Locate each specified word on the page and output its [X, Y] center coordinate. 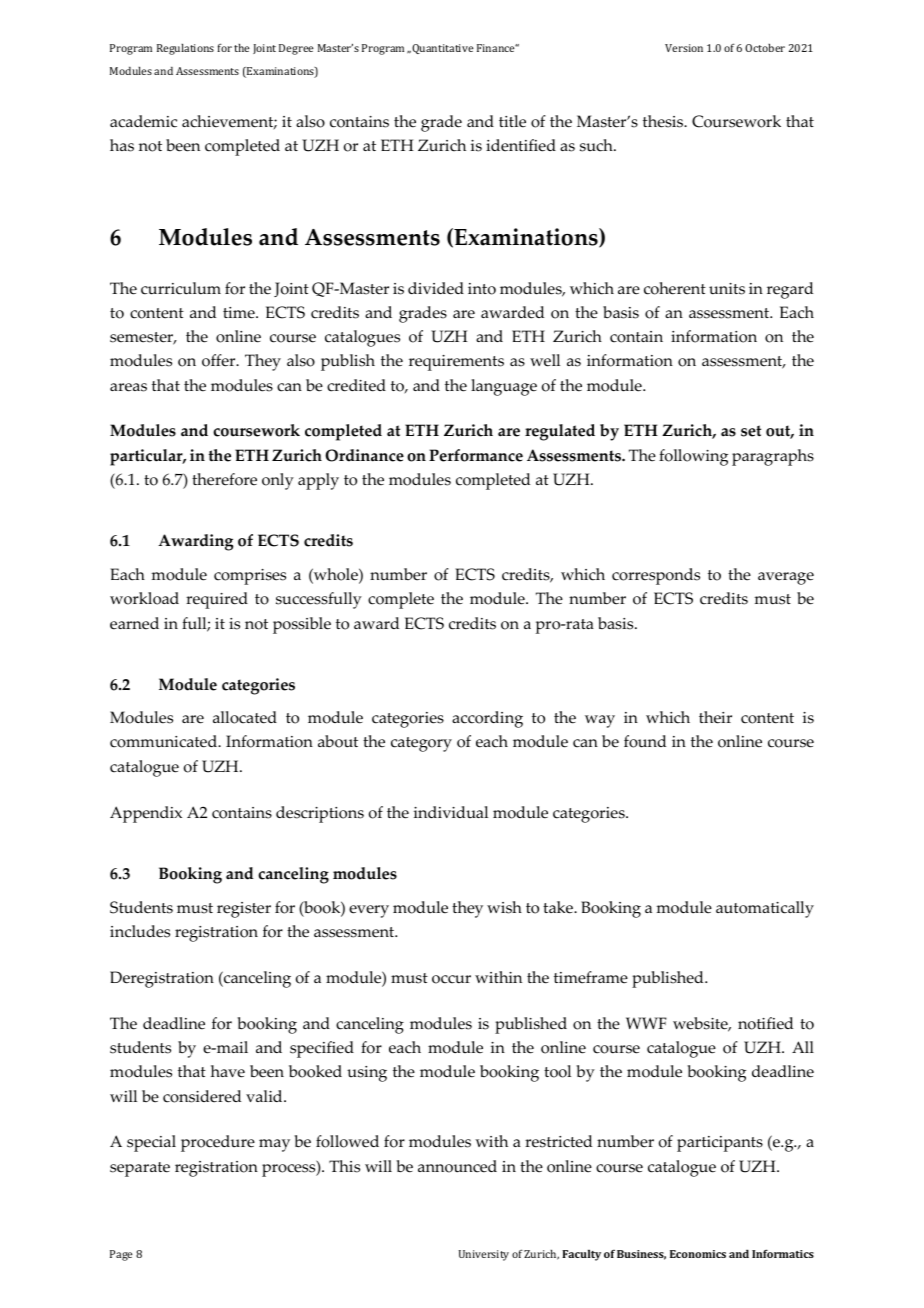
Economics [698, 1254]
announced [457, 1166]
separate [140, 1169]
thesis [664, 121]
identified [521, 145]
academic [143, 121]
